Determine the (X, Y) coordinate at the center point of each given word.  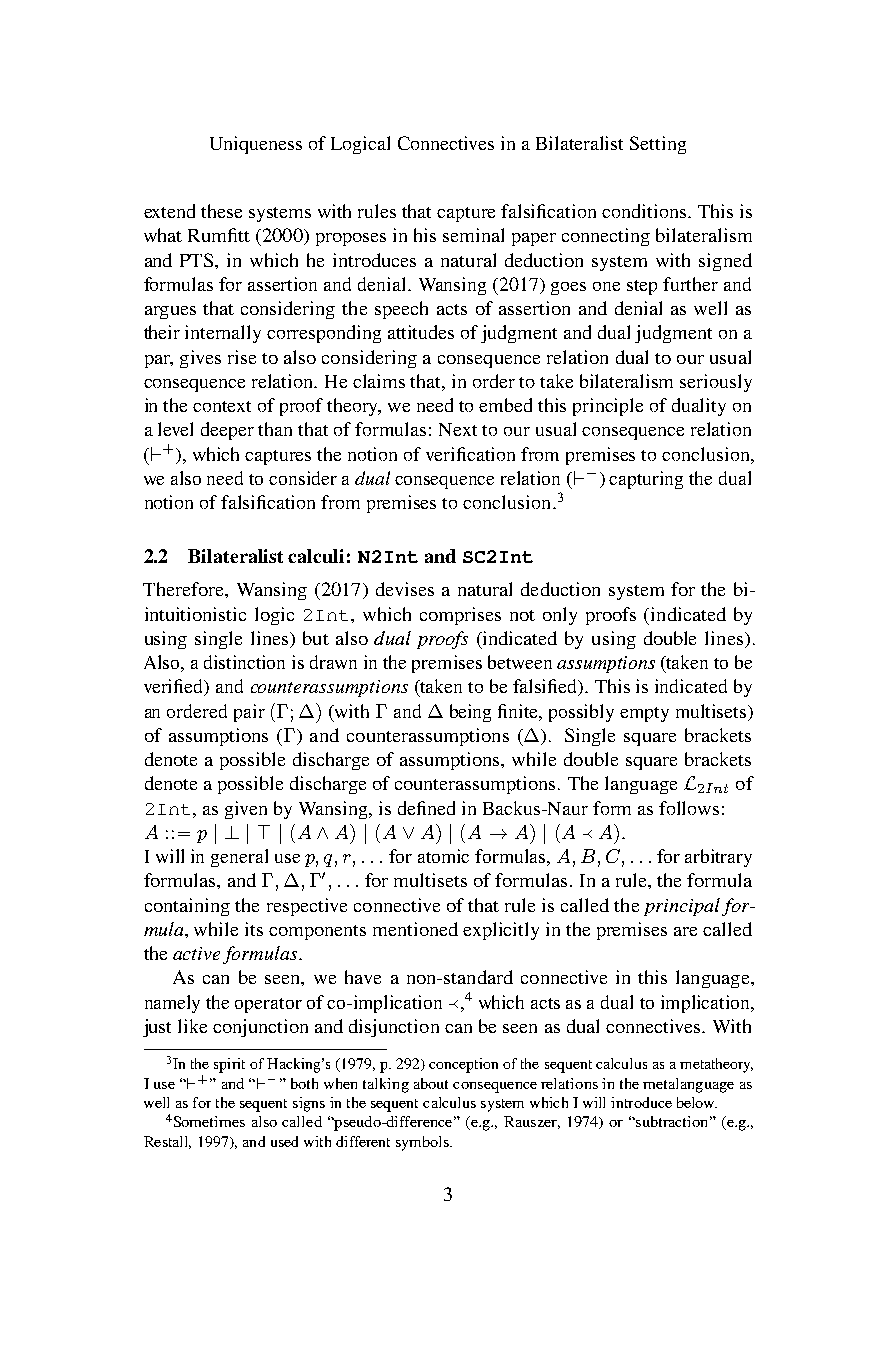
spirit (229, 1065)
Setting (658, 145)
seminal (473, 235)
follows (689, 808)
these (221, 211)
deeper (227, 431)
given (246, 810)
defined (426, 808)
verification (470, 454)
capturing (646, 480)
